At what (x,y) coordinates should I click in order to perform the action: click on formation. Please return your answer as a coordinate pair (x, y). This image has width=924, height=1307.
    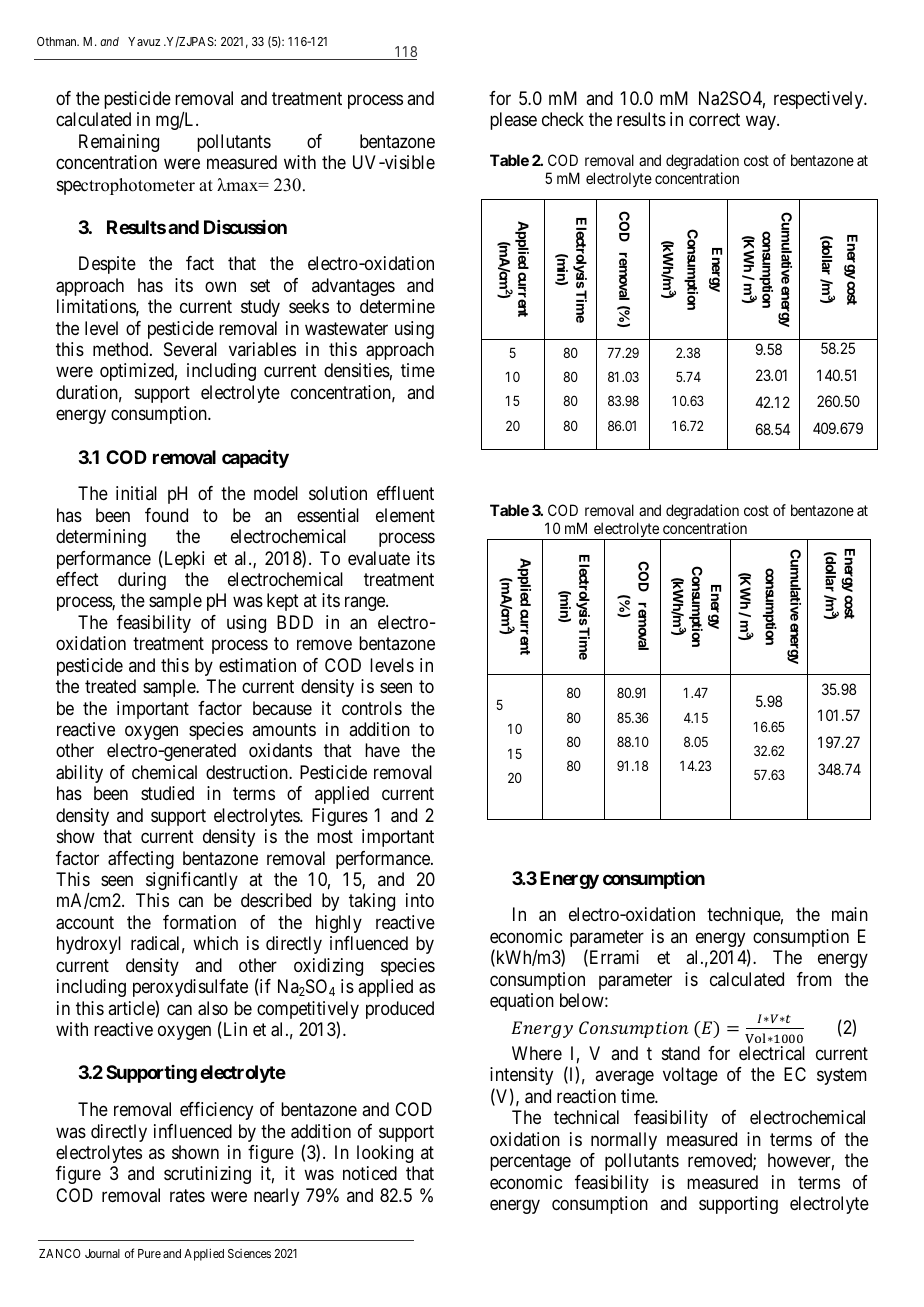
    Looking at the image, I should click on (199, 922).
